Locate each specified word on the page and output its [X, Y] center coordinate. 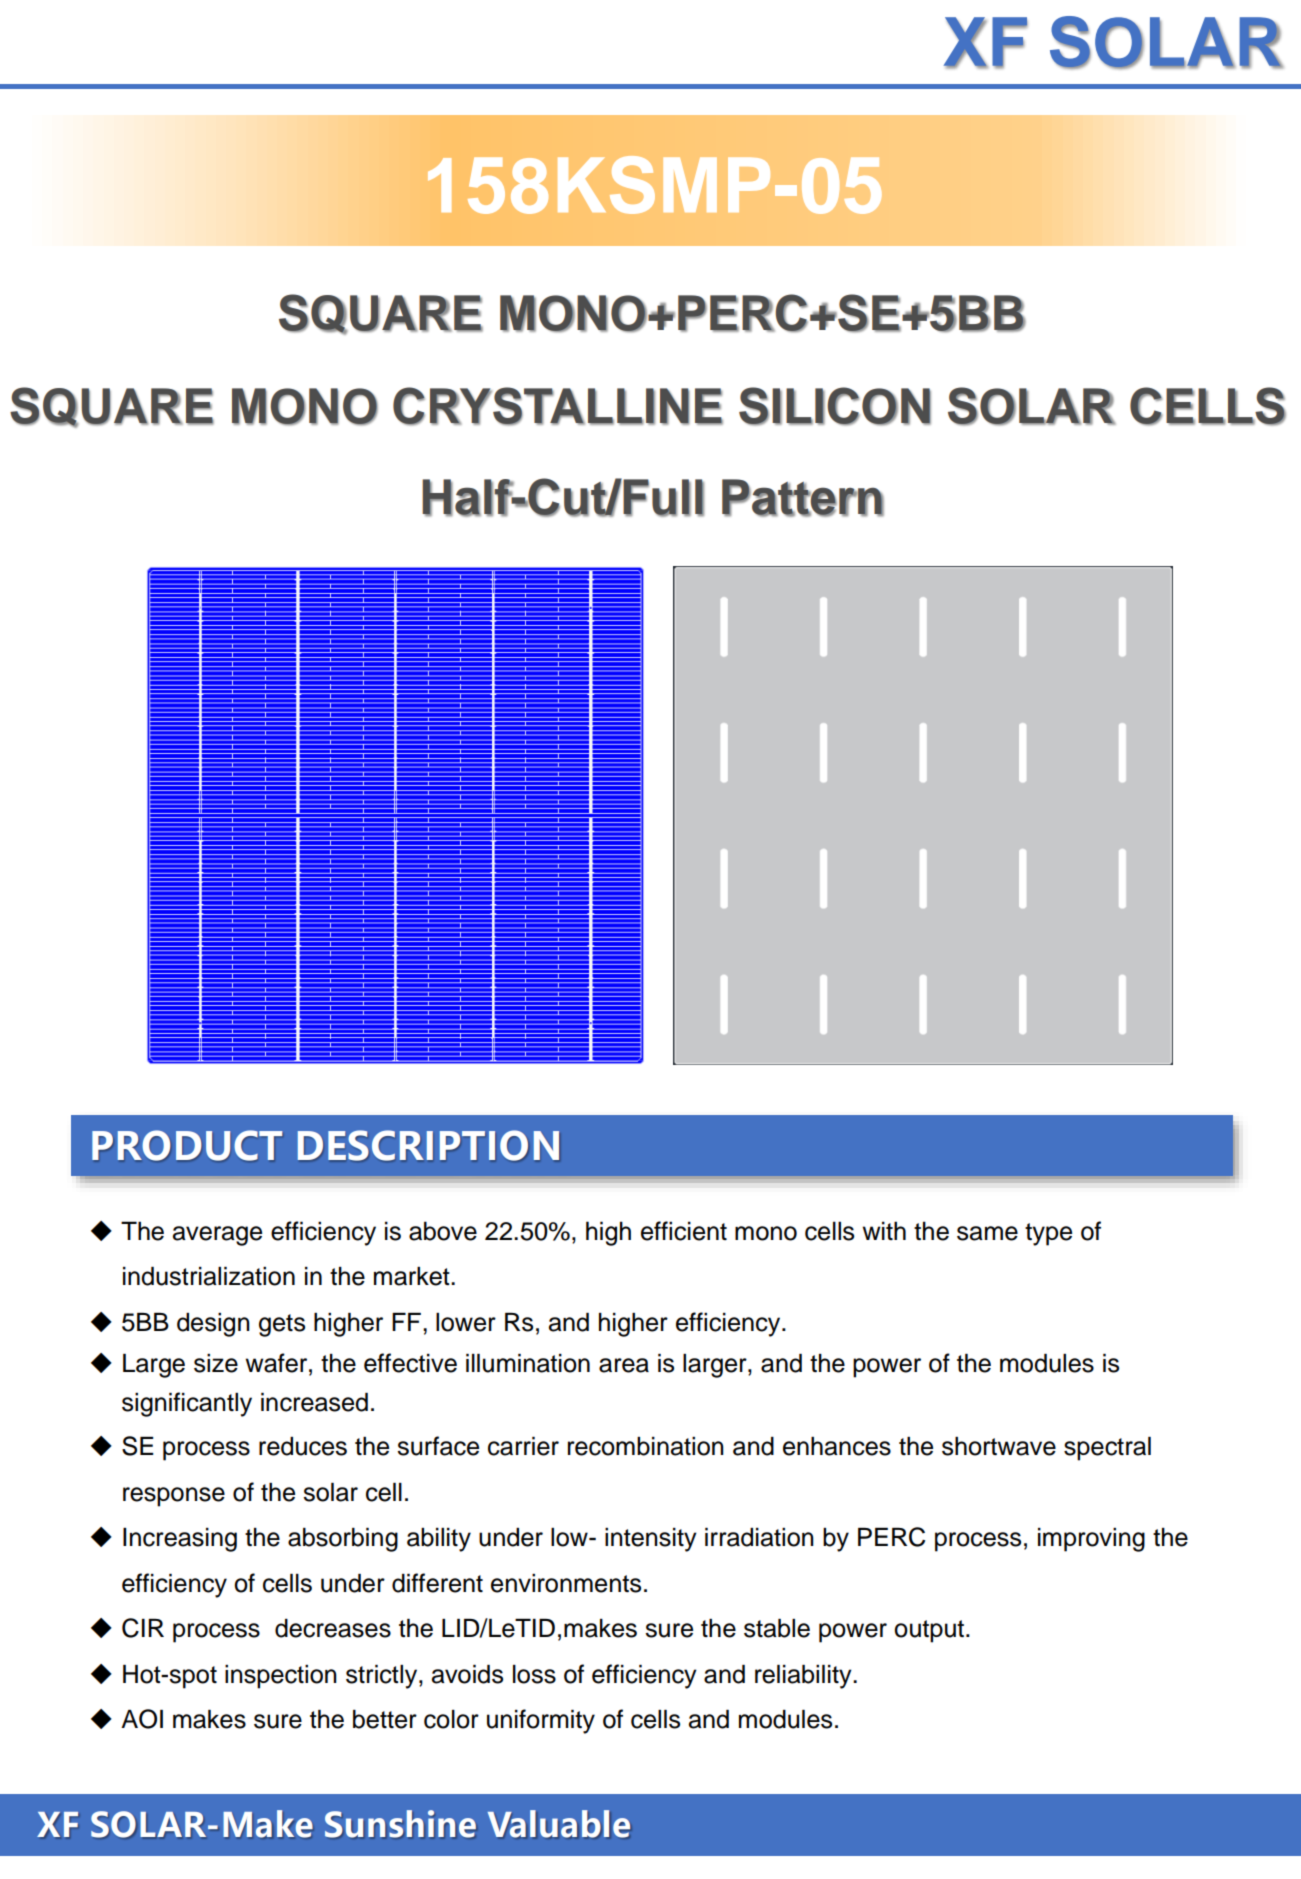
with [884, 1230]
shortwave [999, 1446]
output [929, 1631]
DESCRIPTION [428, 1145]
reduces [303, 1446]
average [217, 1236]
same [987, 1233]
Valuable [559, 1824]
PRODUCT [187, 1145]
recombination [646, 1446]
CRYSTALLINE [558, 406]
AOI [142, 1719]
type [1048, 1234]
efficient [684, 1231]
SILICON [835, 406]
